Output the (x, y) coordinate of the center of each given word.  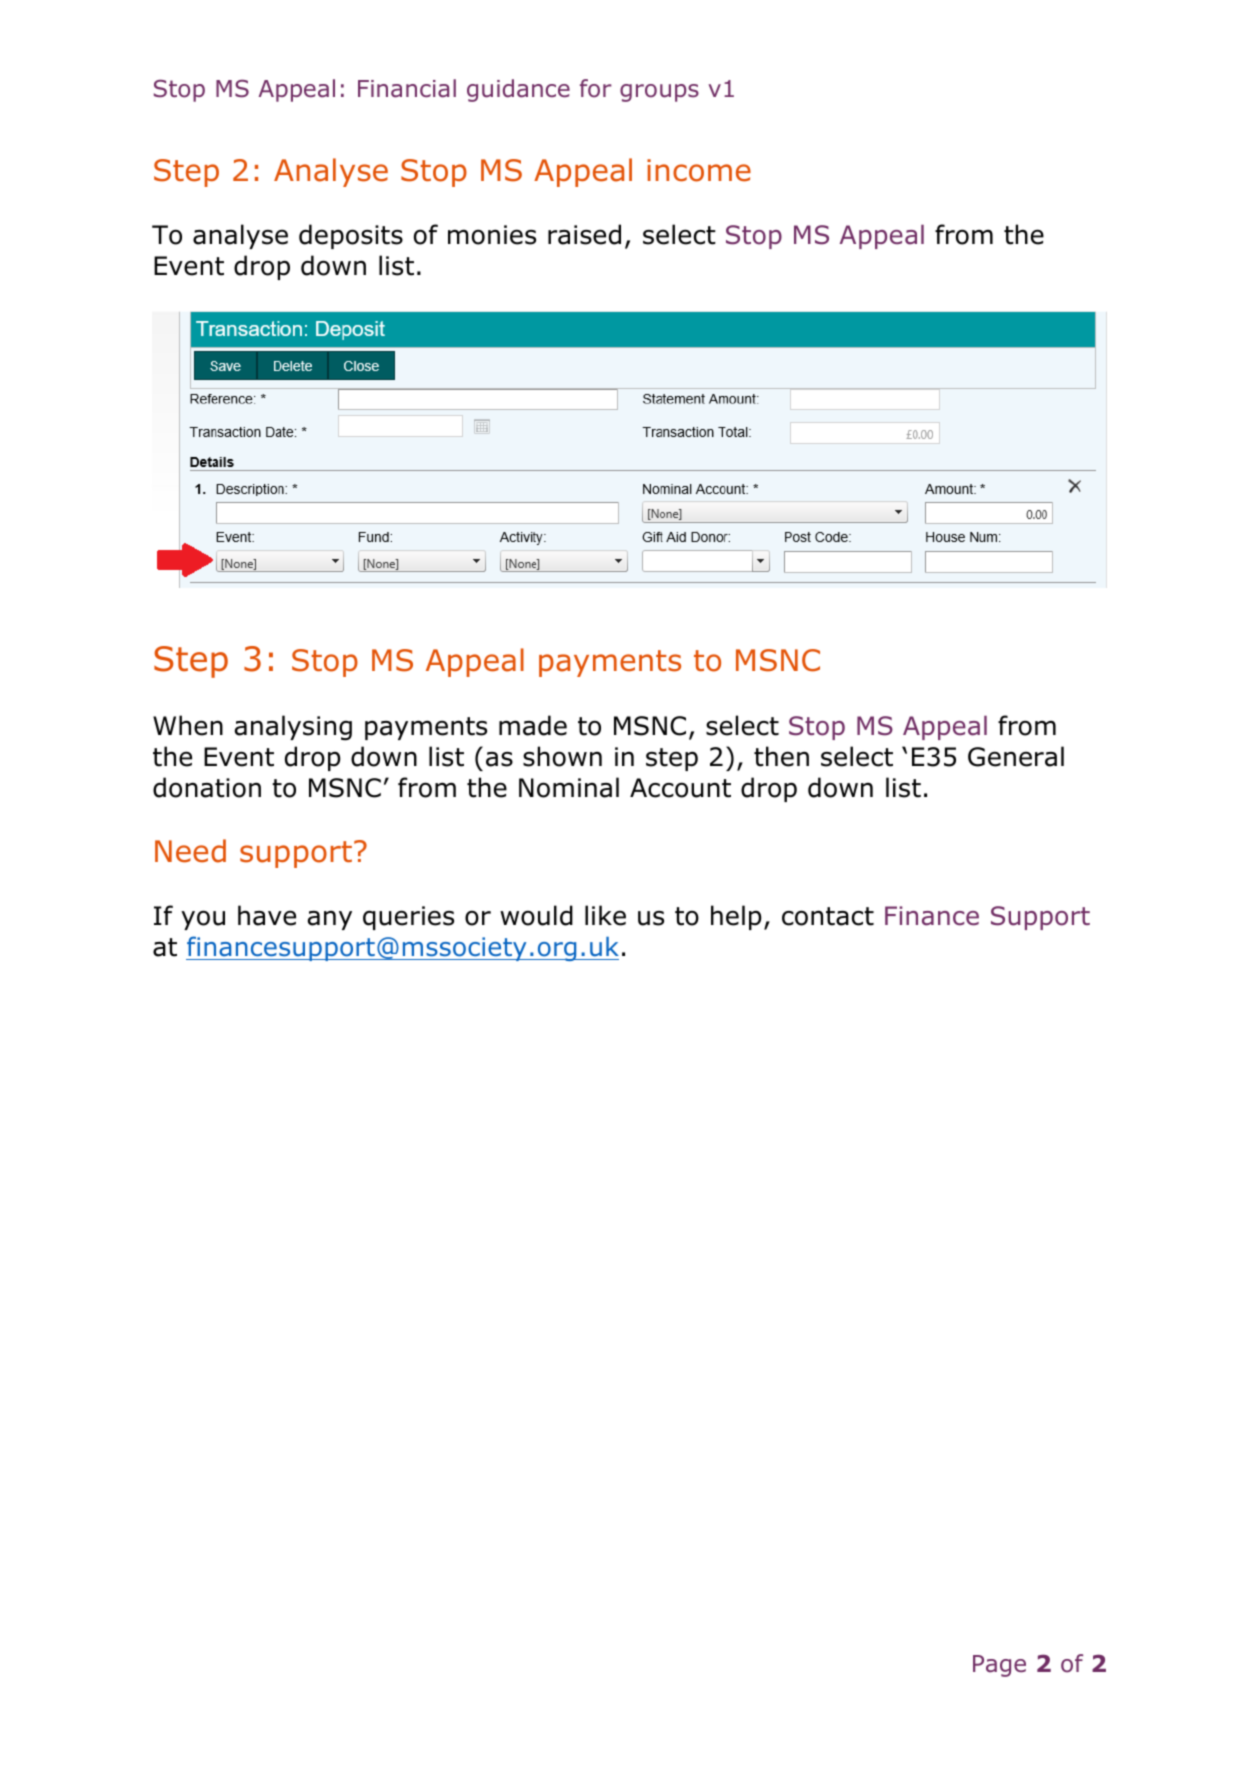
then (781, 756)
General (1016, 756)
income (699, 170)
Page (999, 1666)
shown (562, 756)
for (596, 88)
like (605, 915)
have (267, 915)
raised (584, 234)
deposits (351, 236)
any (330, 920)
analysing (293, 728)
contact (828, 916)
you (203, 920)
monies (492, 235)
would (536, 915)
